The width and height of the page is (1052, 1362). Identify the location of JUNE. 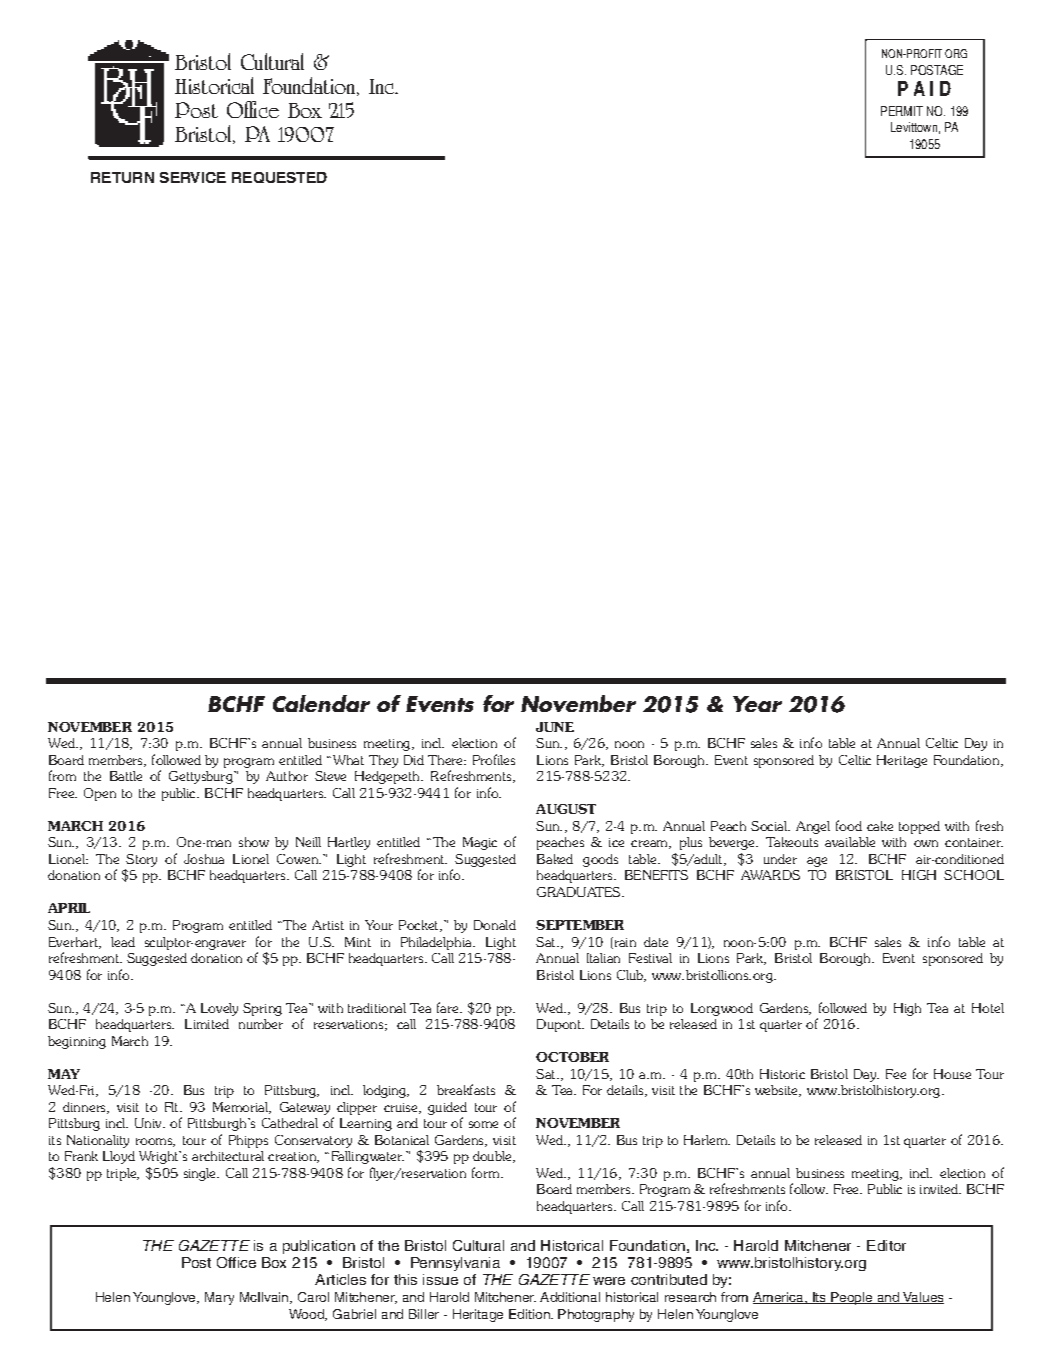
(555, 727).
